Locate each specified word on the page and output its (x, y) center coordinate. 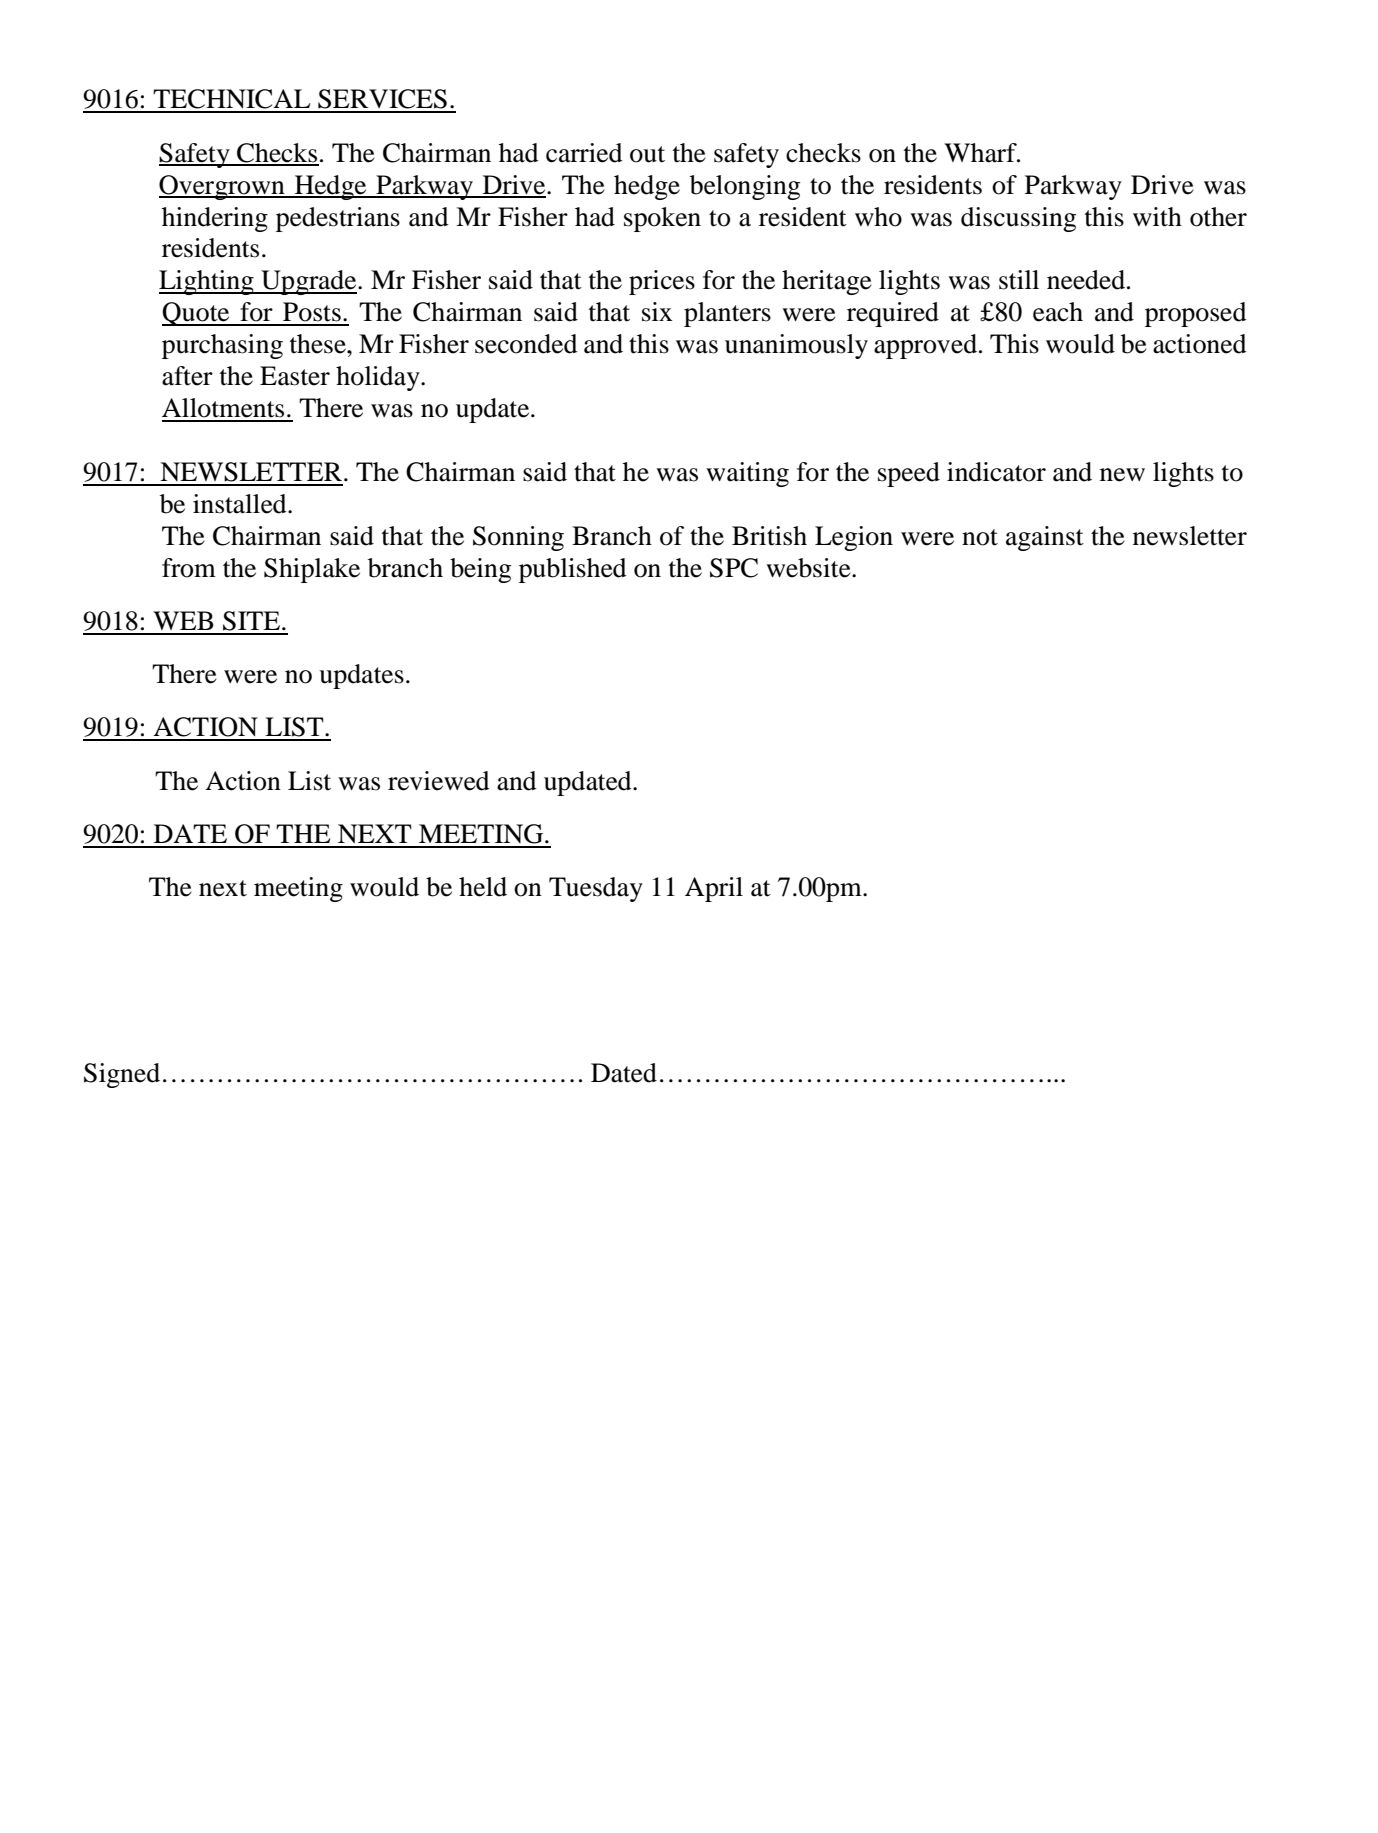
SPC (734, 568)
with (1157, 217)
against (1045, 538)
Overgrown (223, 187)
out (647, 154)
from (189, 568)
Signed (122, 1075)
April (714, 889)
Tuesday (596, 889)
